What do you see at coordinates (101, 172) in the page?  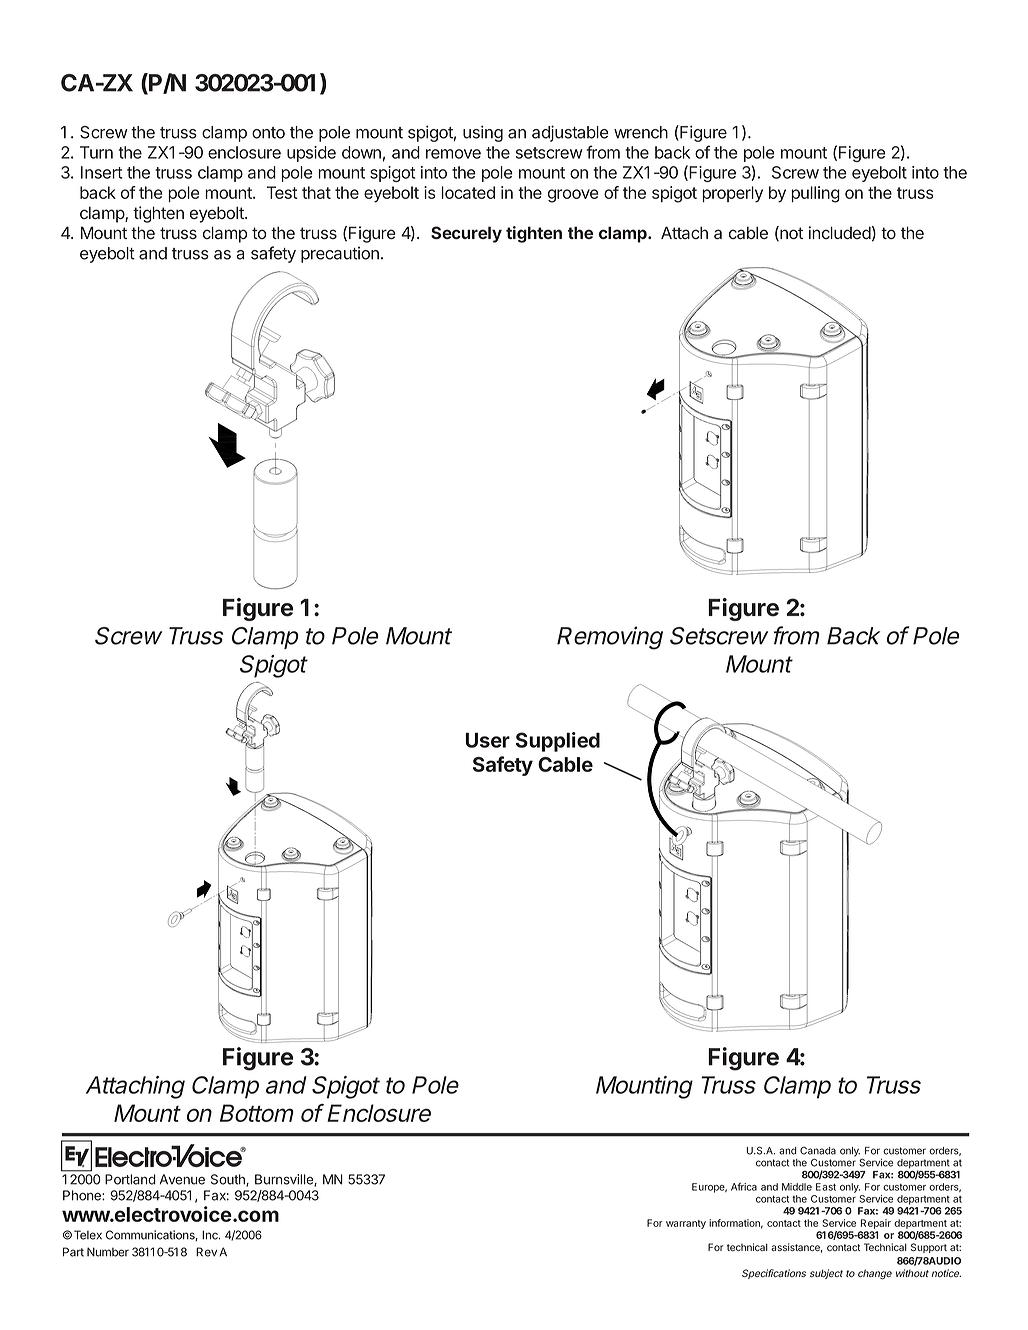 I see `Insert` at bounding box center [101, 172].
